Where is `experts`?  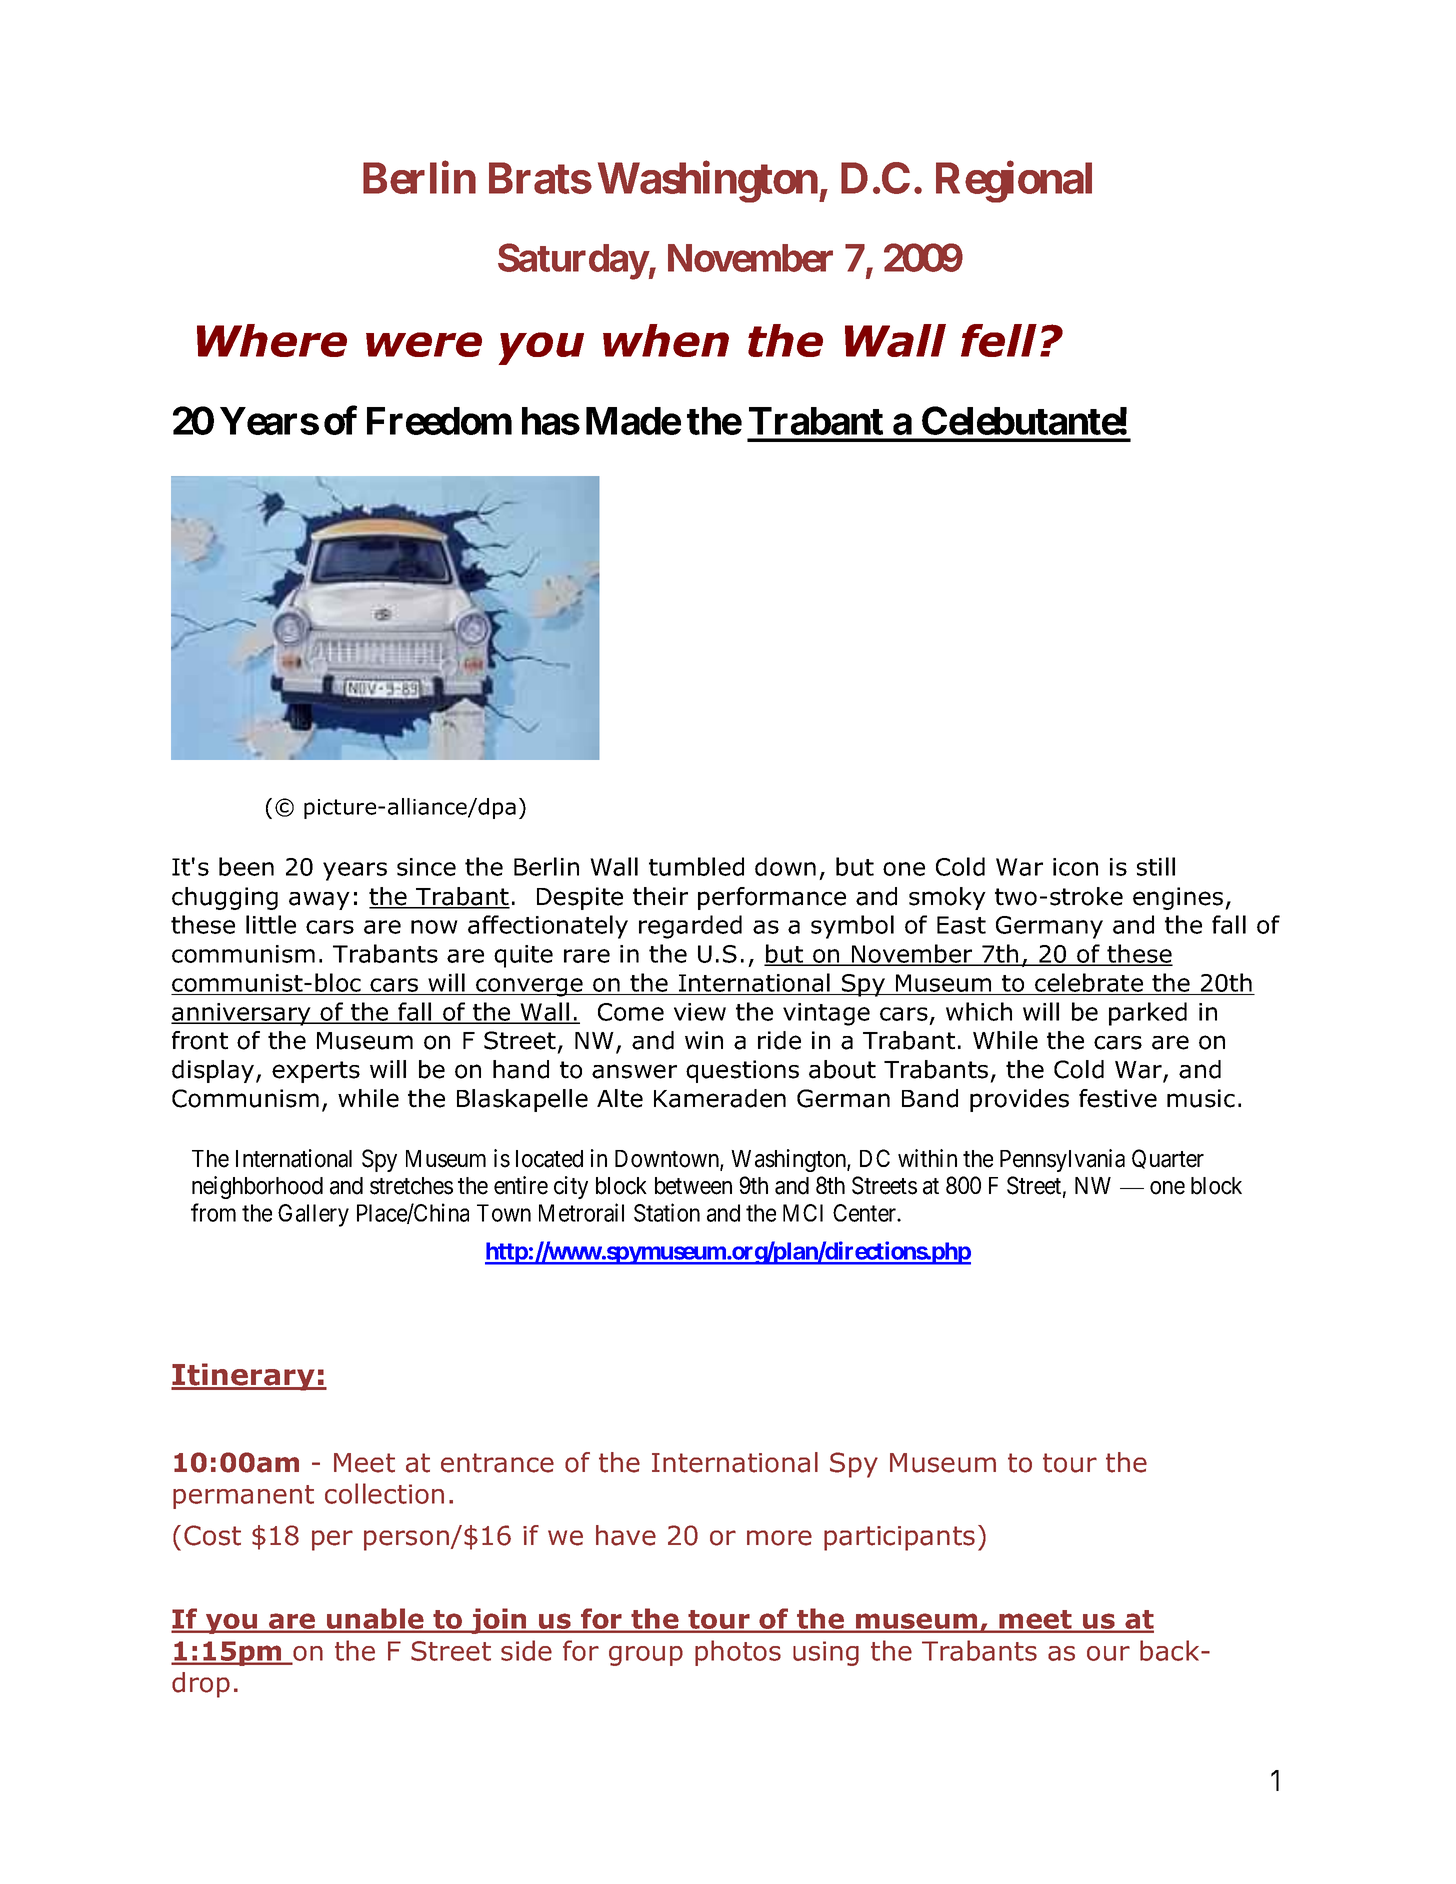 experts is located at coordinates (316, 1072).
